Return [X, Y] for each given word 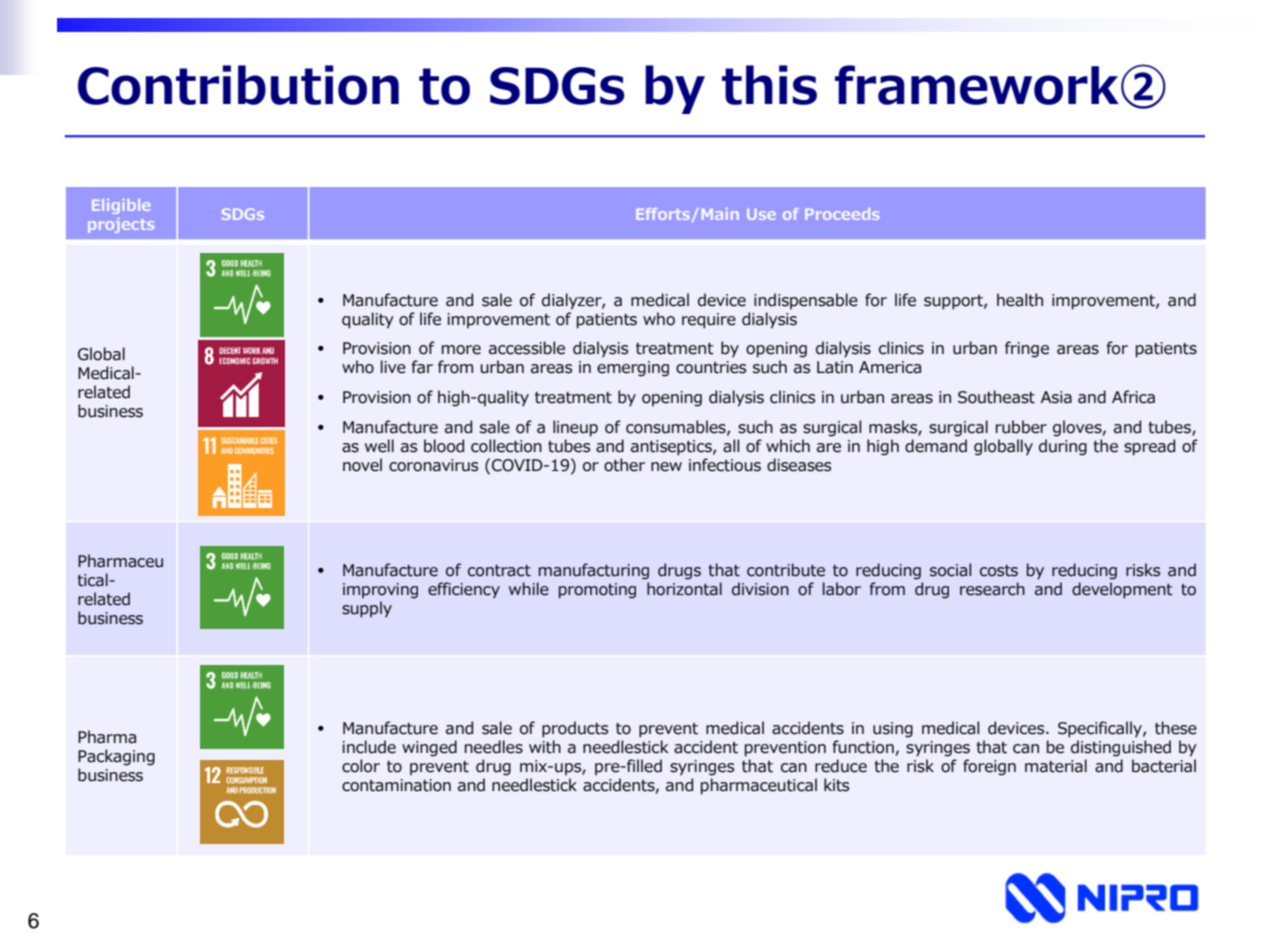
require [709, 321]
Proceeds [842, 214]
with [545, 747]
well [379, 446]
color [361, 766]
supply [367, 609]
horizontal [684, 589]
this [769, 85]
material [1056, 766]
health [1020, 300]
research [992, 589]
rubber [1021, 427]
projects [121, 225]
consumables [677, 427]
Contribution [238, 85]
